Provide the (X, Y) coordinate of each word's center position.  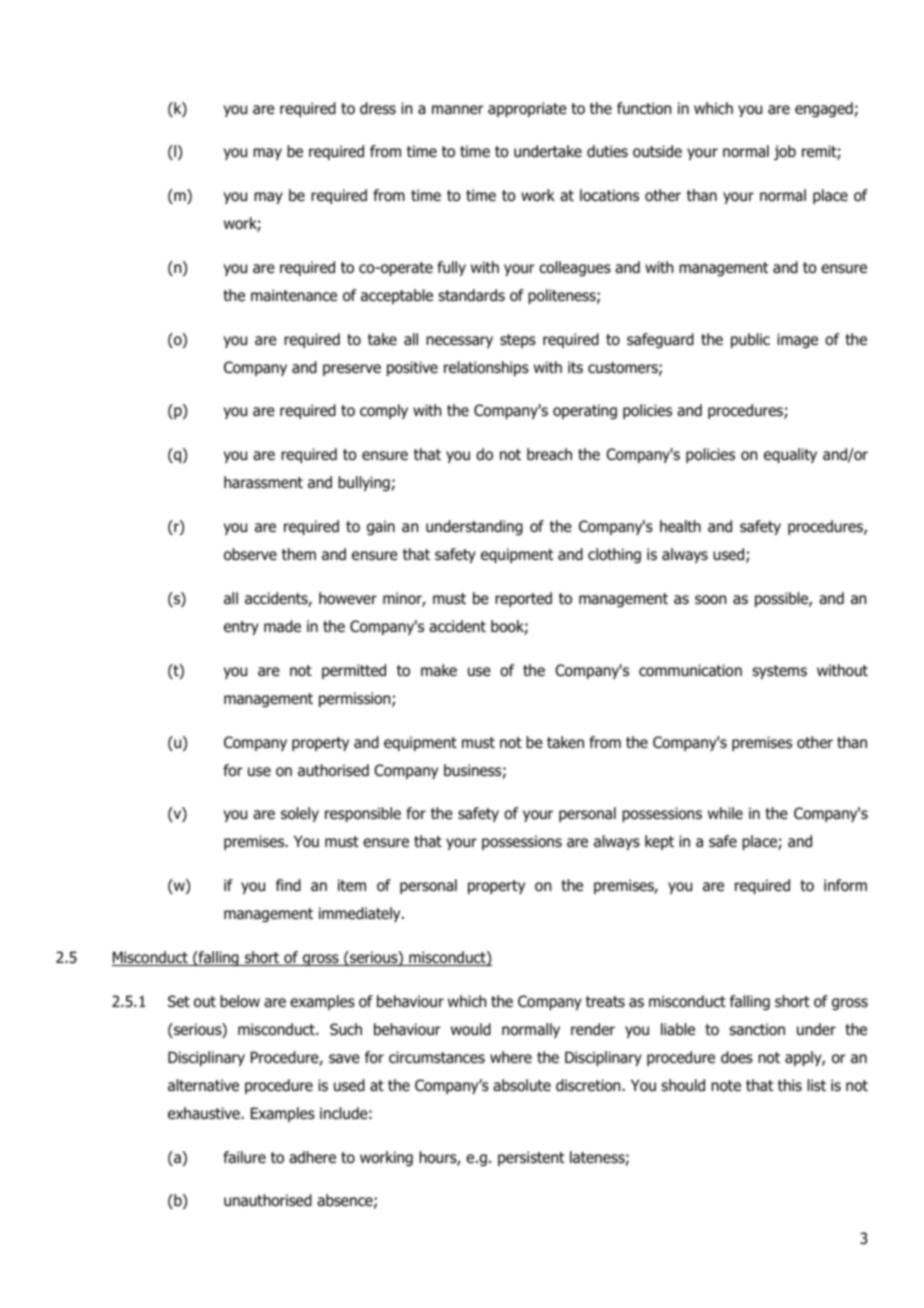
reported (523, 599)
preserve (352, 370)
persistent (531, 1158)
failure (244, 1157)
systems (779, 672)
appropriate (527, 109)
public (750, 340)
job (785, 152)
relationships (486, 368)
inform (845, 885)
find (288, 885)
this (790, 1085)
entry (241, 628)
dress (378, 108)
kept (659, 842)
